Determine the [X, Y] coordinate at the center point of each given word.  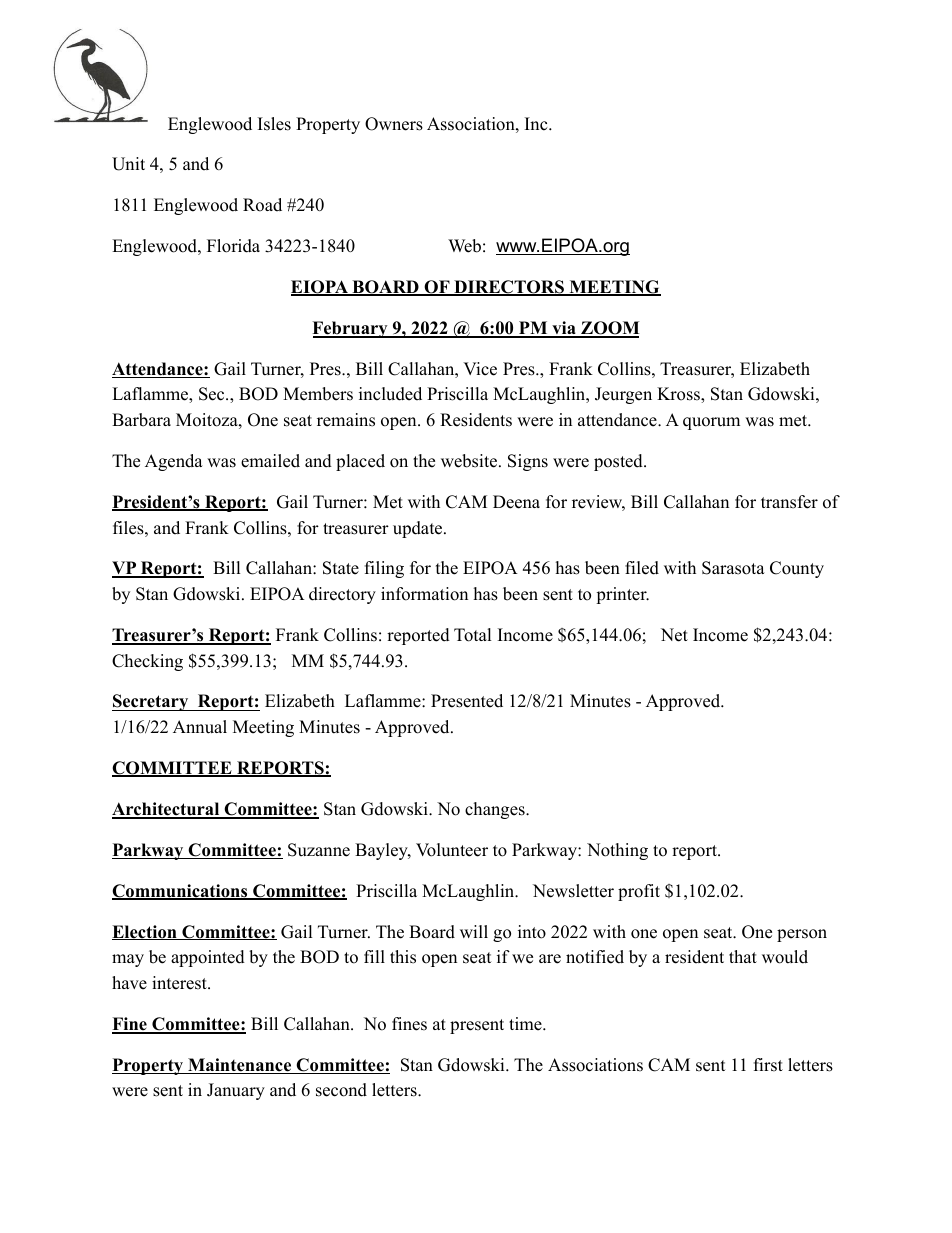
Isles [274, 124]
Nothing [617, 851]
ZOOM [609, 329]
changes [496, 810]
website [469, 461]
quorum [711, 423]
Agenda [174, 462]
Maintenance [239, 1066]
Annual [200, 727]
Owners [394, 124]
